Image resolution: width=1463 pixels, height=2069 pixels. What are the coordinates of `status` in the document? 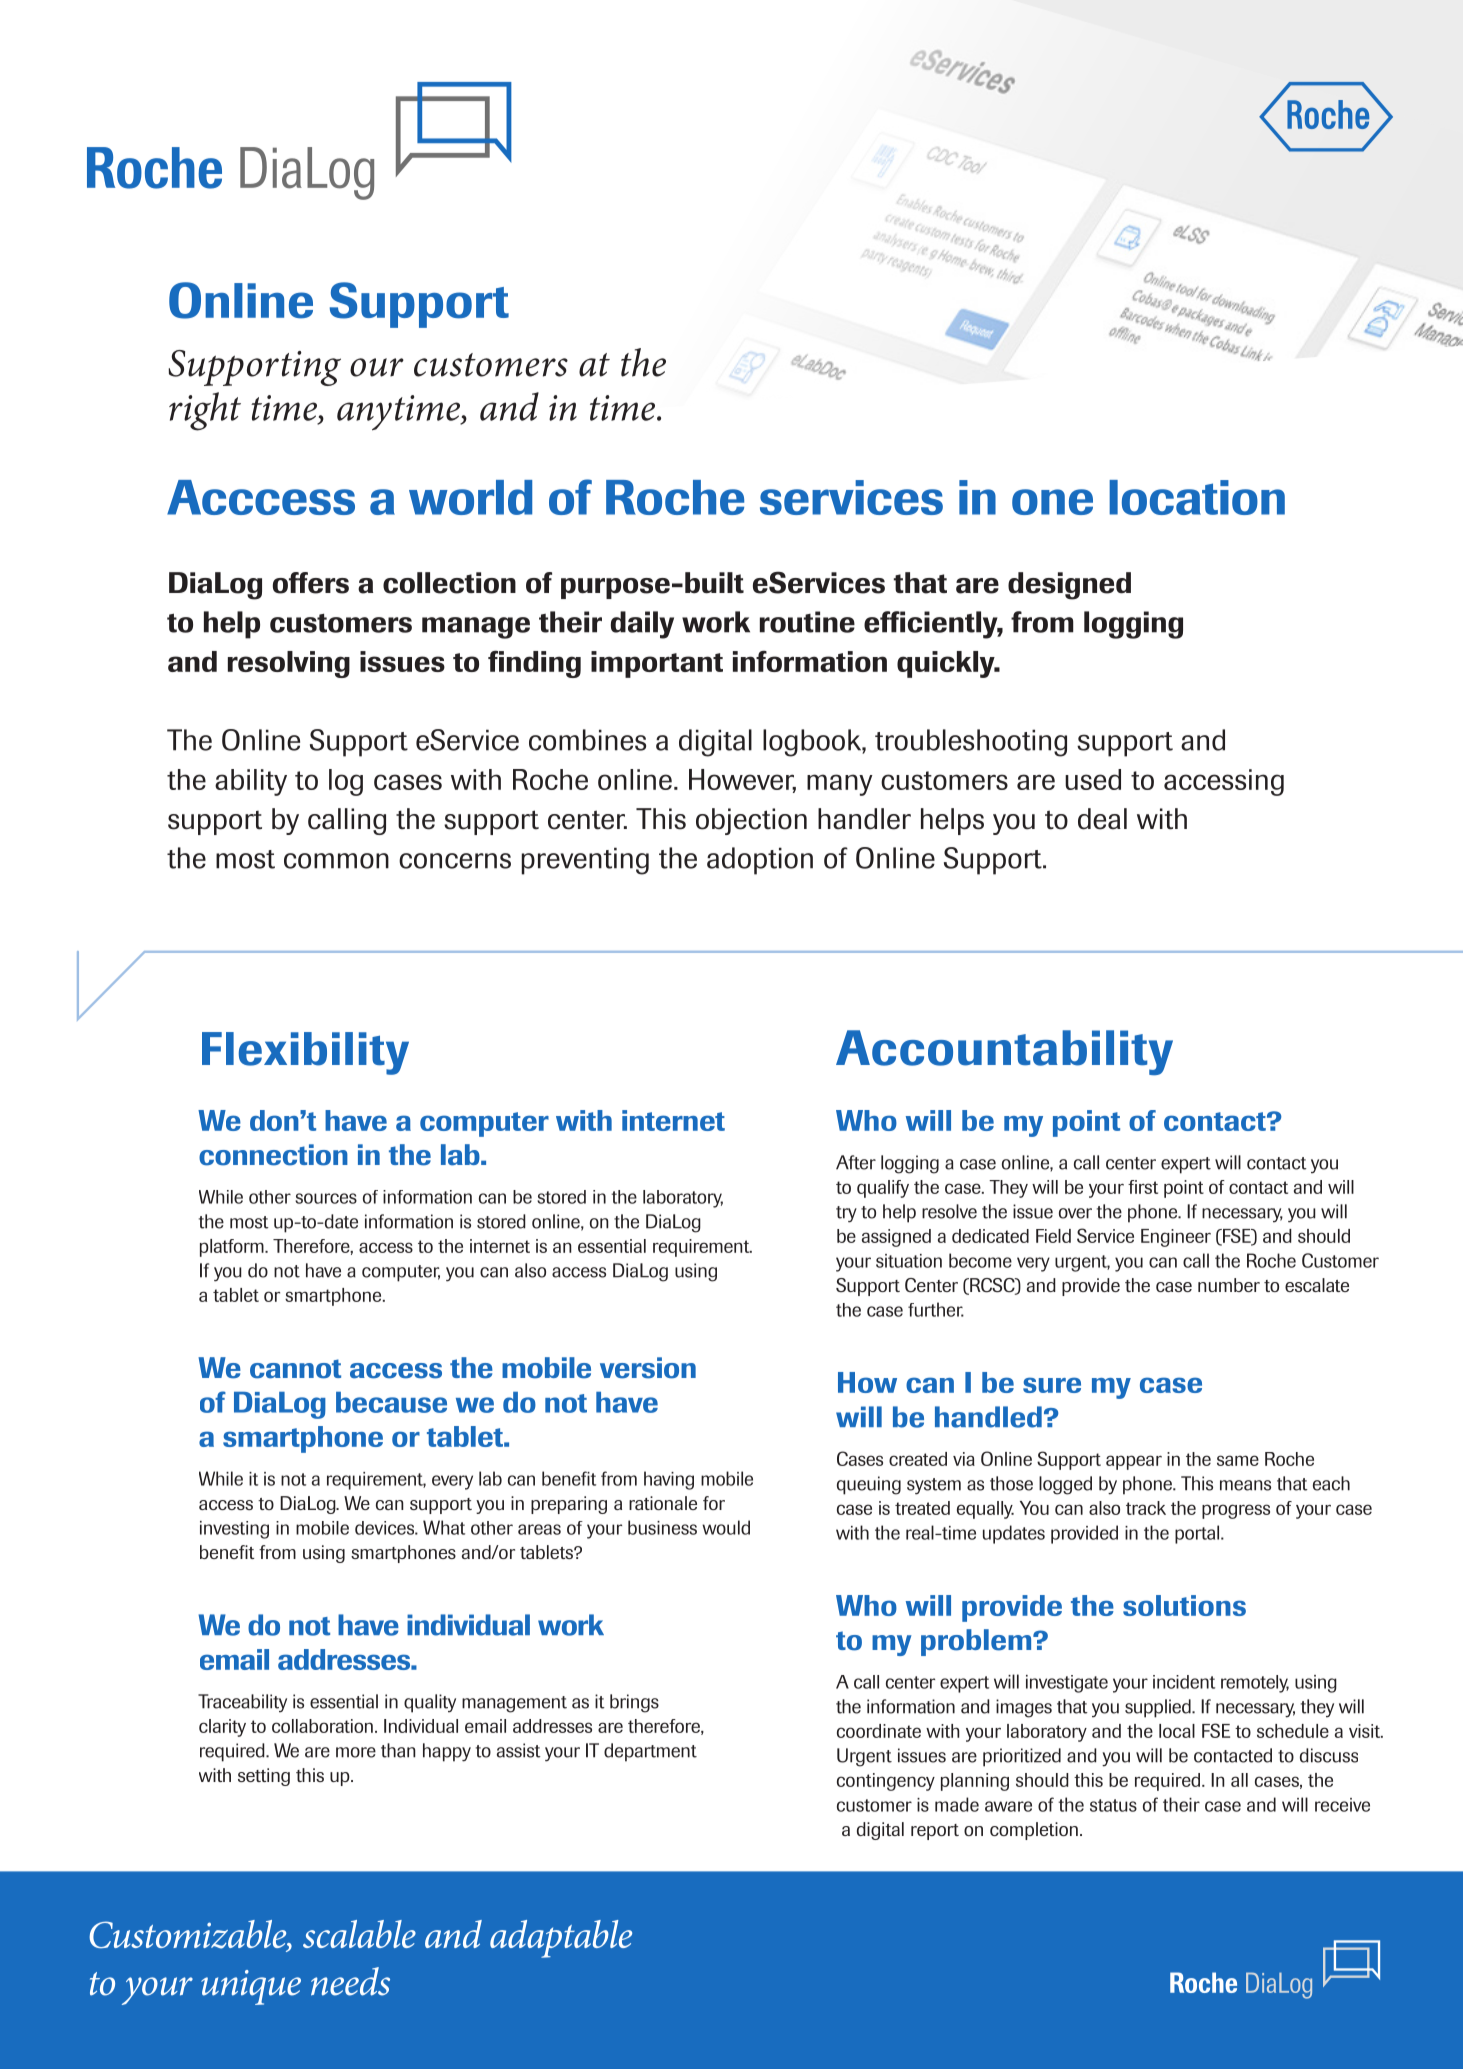 It's located at (1113, 1805).
